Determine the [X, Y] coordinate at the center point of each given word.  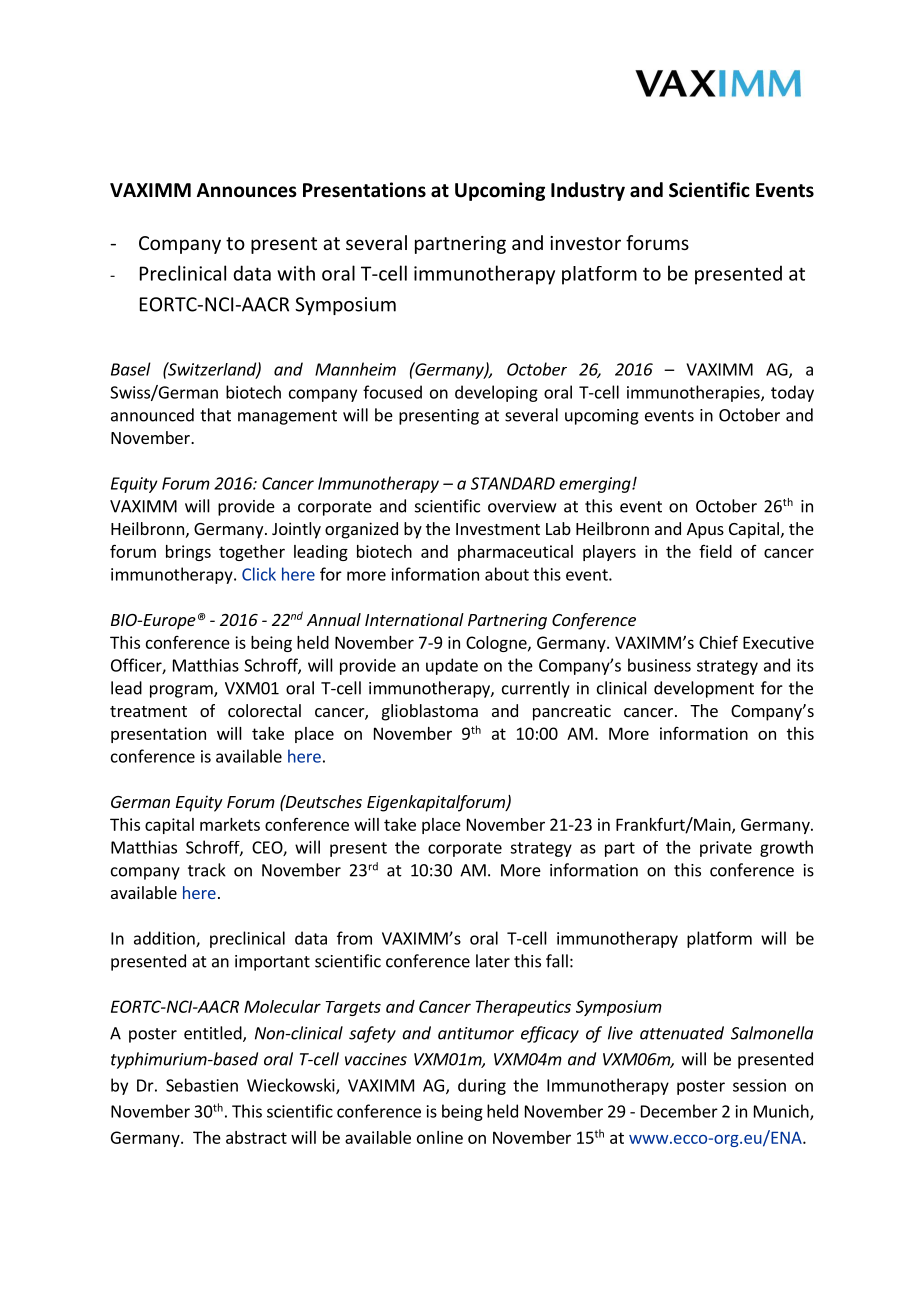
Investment [498, 529]
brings [188, 553]
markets [230, 824]
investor [585, 243]
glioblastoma [430, 712]
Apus [705, 531]
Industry [588, 191]
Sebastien [202, 1085]
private [726, 849]
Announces [247, 190]
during [482, 1086]
